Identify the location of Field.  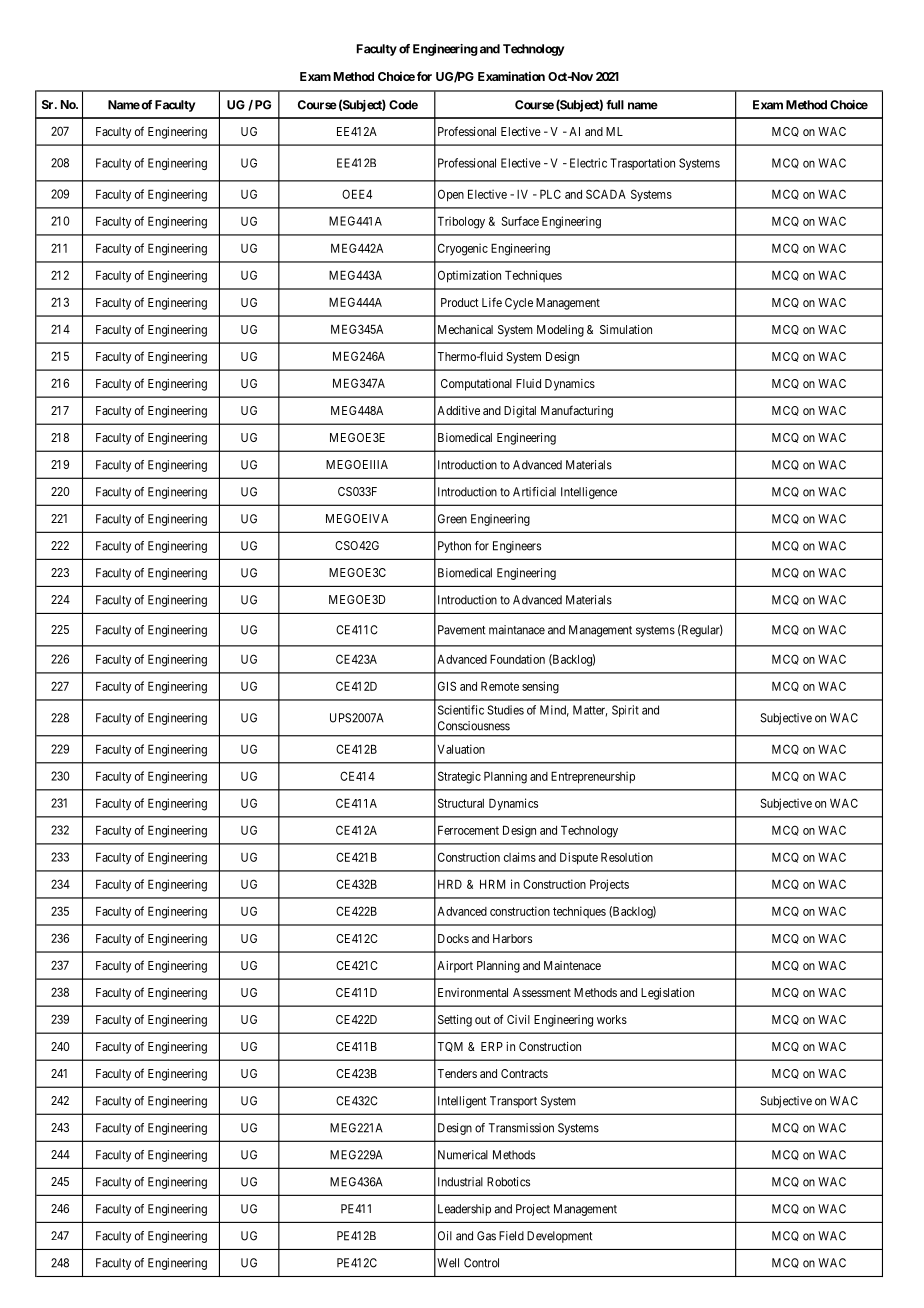
(511, 1236).
